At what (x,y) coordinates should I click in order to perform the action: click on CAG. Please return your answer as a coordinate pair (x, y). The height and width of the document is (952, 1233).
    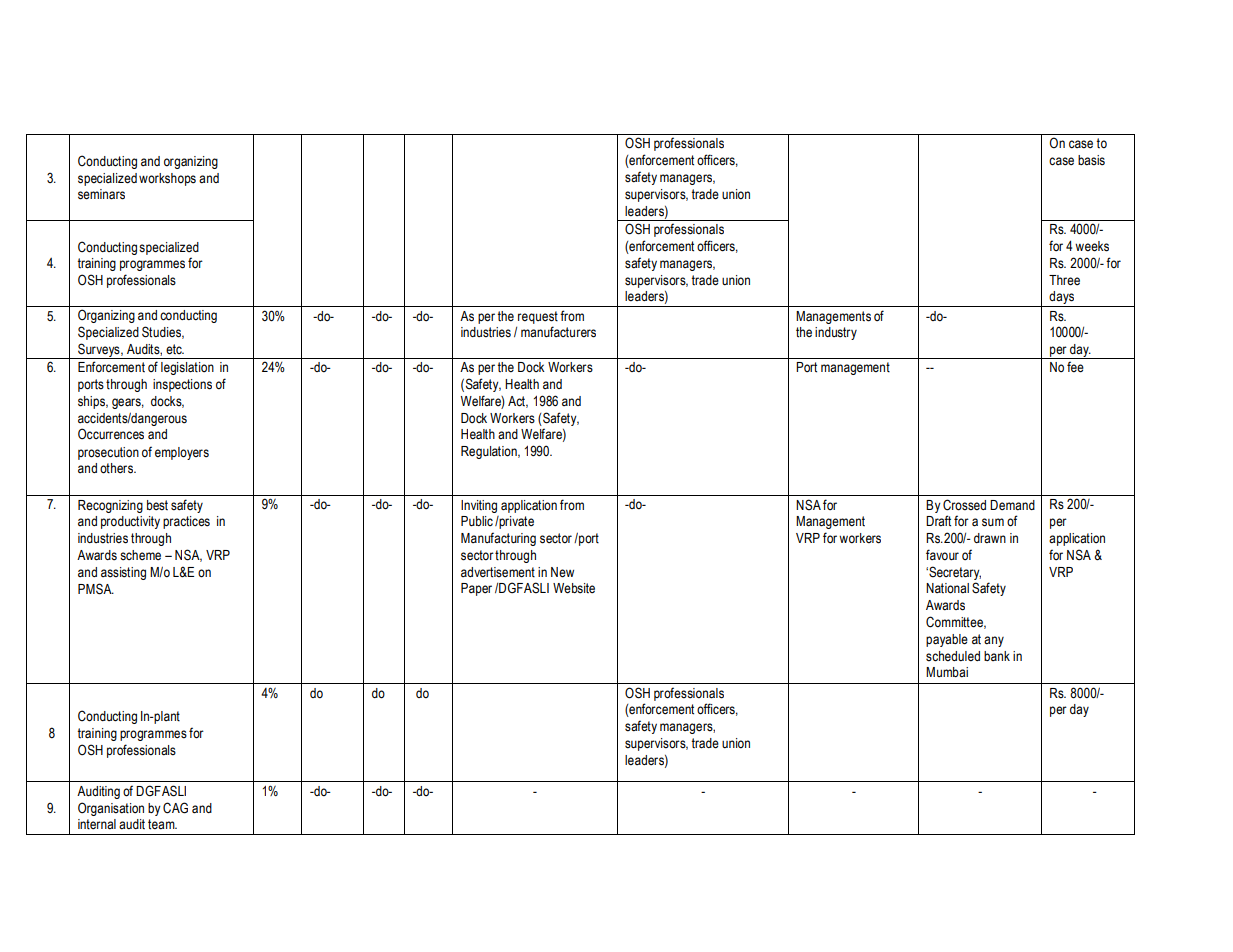
    Looking at the image, I should click on (175, 808).
